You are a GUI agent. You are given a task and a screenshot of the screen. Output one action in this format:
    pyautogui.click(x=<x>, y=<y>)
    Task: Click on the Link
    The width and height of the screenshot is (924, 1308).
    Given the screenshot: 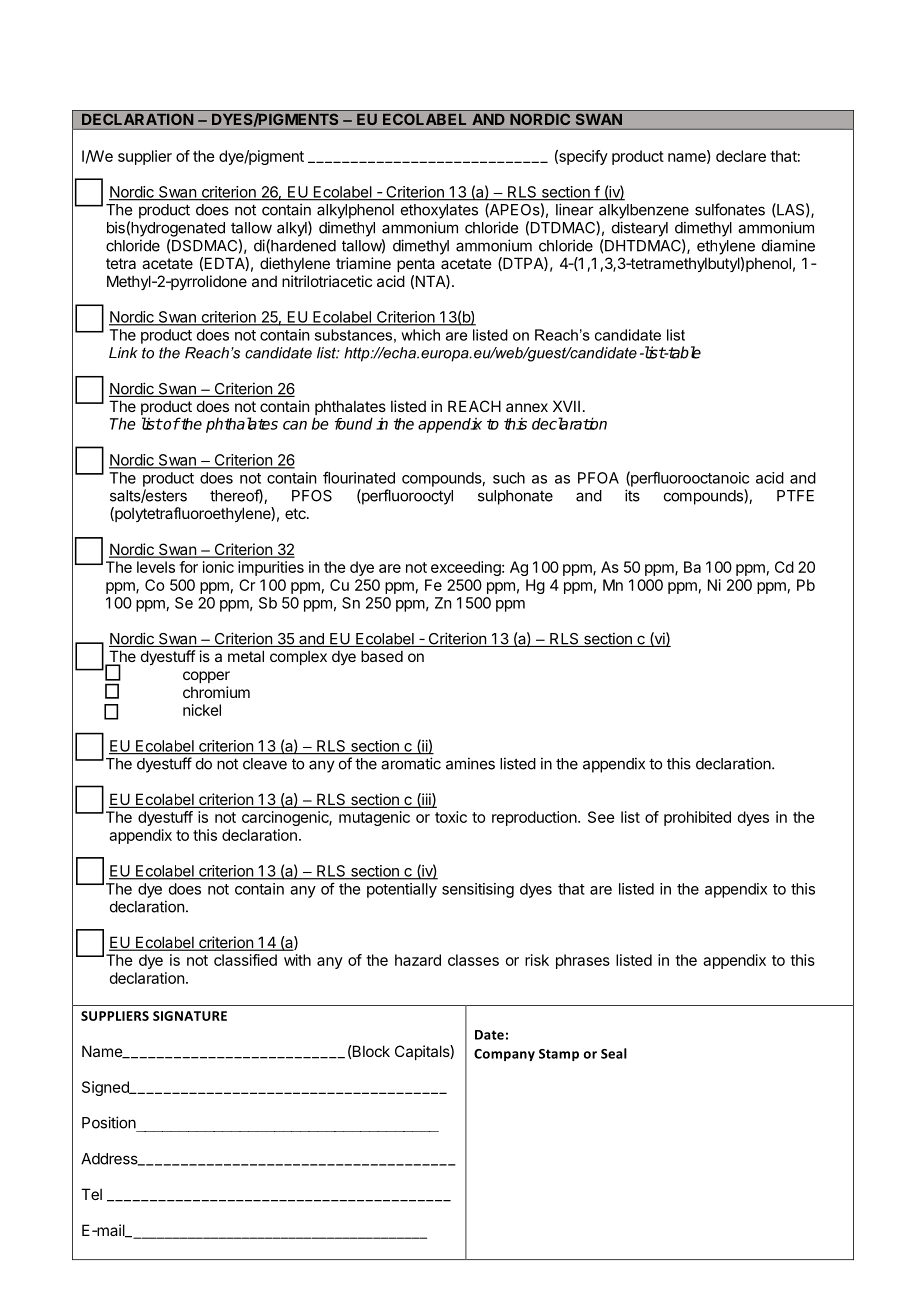 What is the action you would take?
    pyautogui.click(x=123, y=352)
